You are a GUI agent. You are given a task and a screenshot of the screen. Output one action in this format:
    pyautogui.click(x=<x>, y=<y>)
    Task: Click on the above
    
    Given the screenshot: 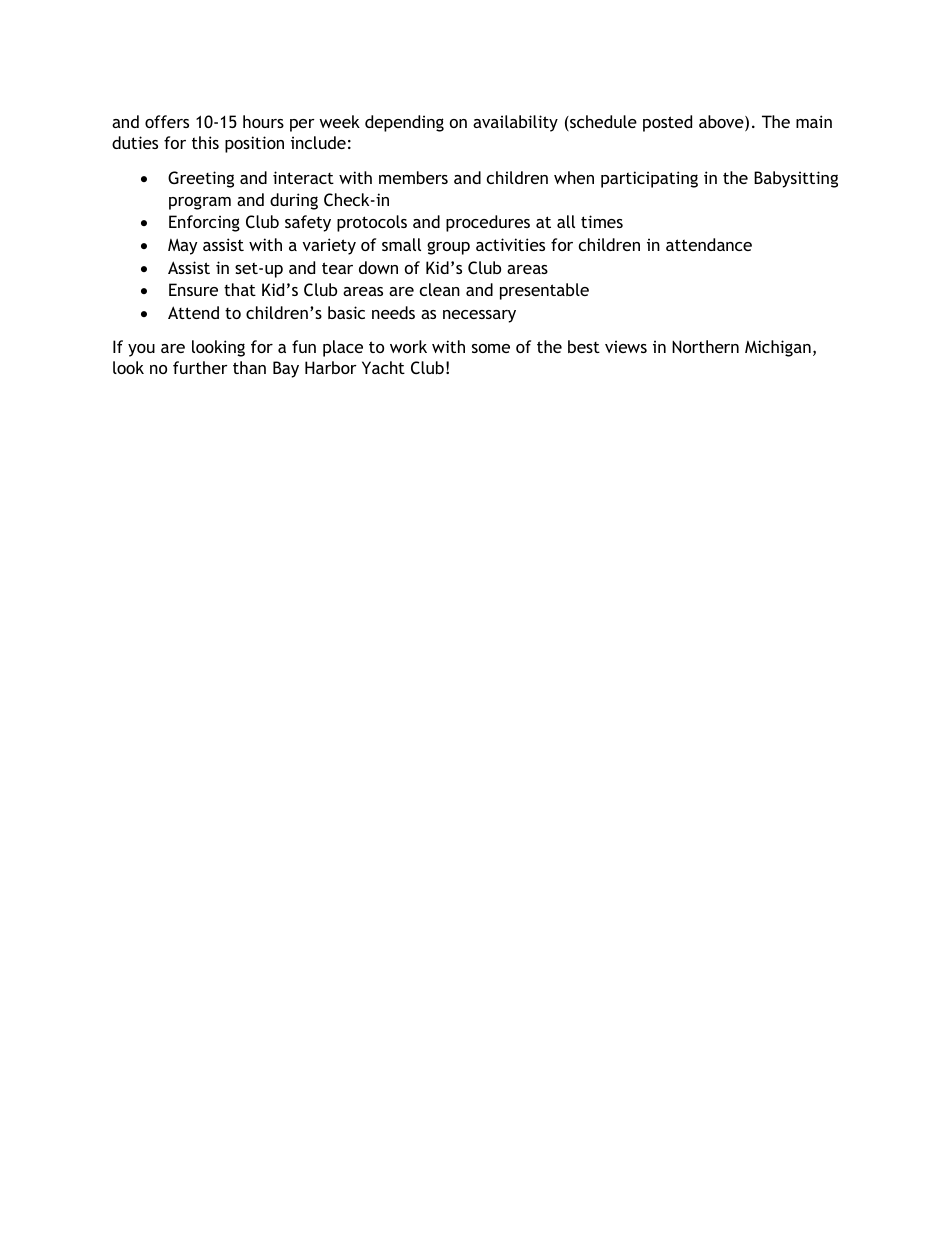 What is the action you would take?
    pyautogui.click(x=722, y=123)
